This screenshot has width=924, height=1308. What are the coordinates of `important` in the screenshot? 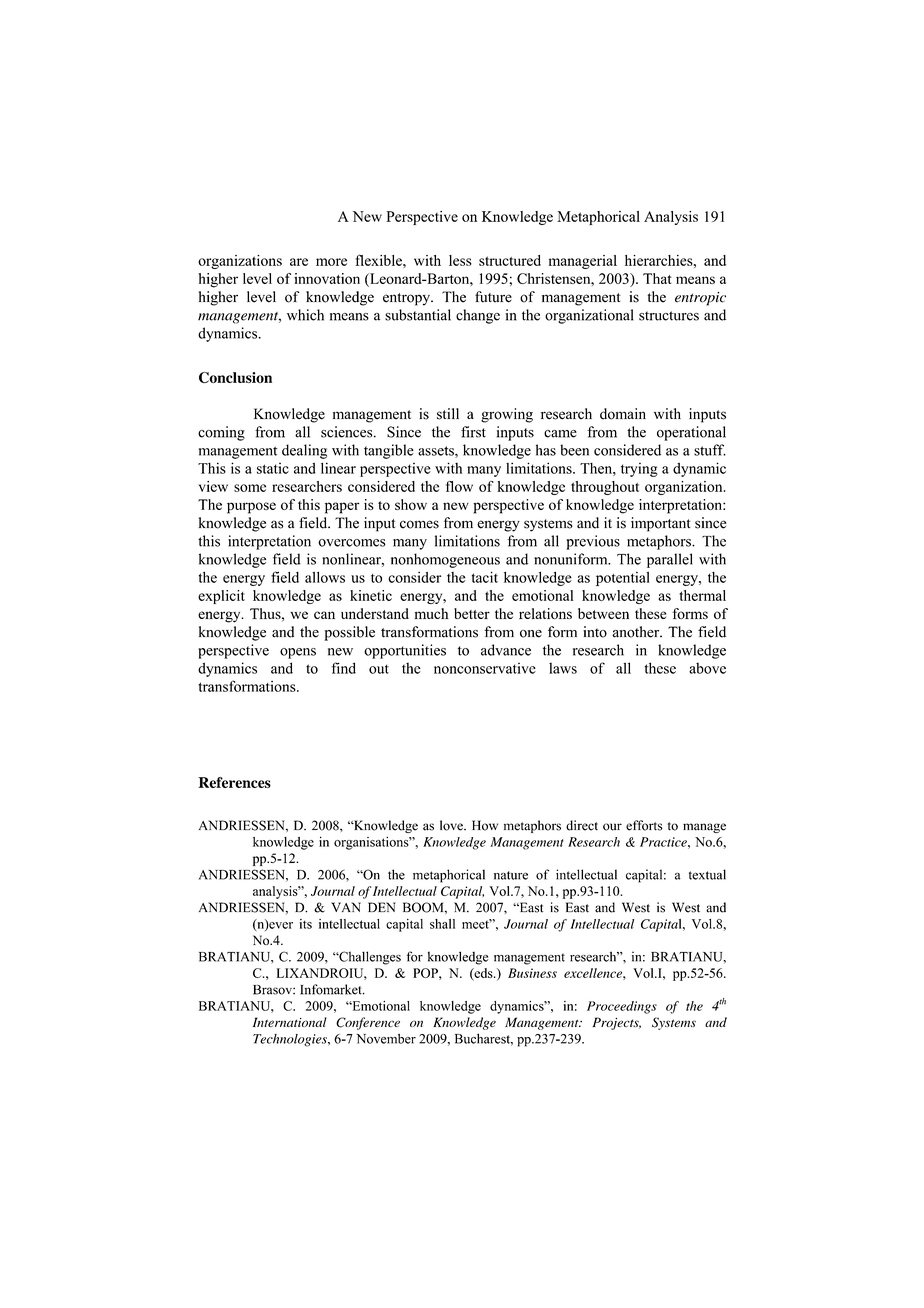 It's located at (661, 524).
